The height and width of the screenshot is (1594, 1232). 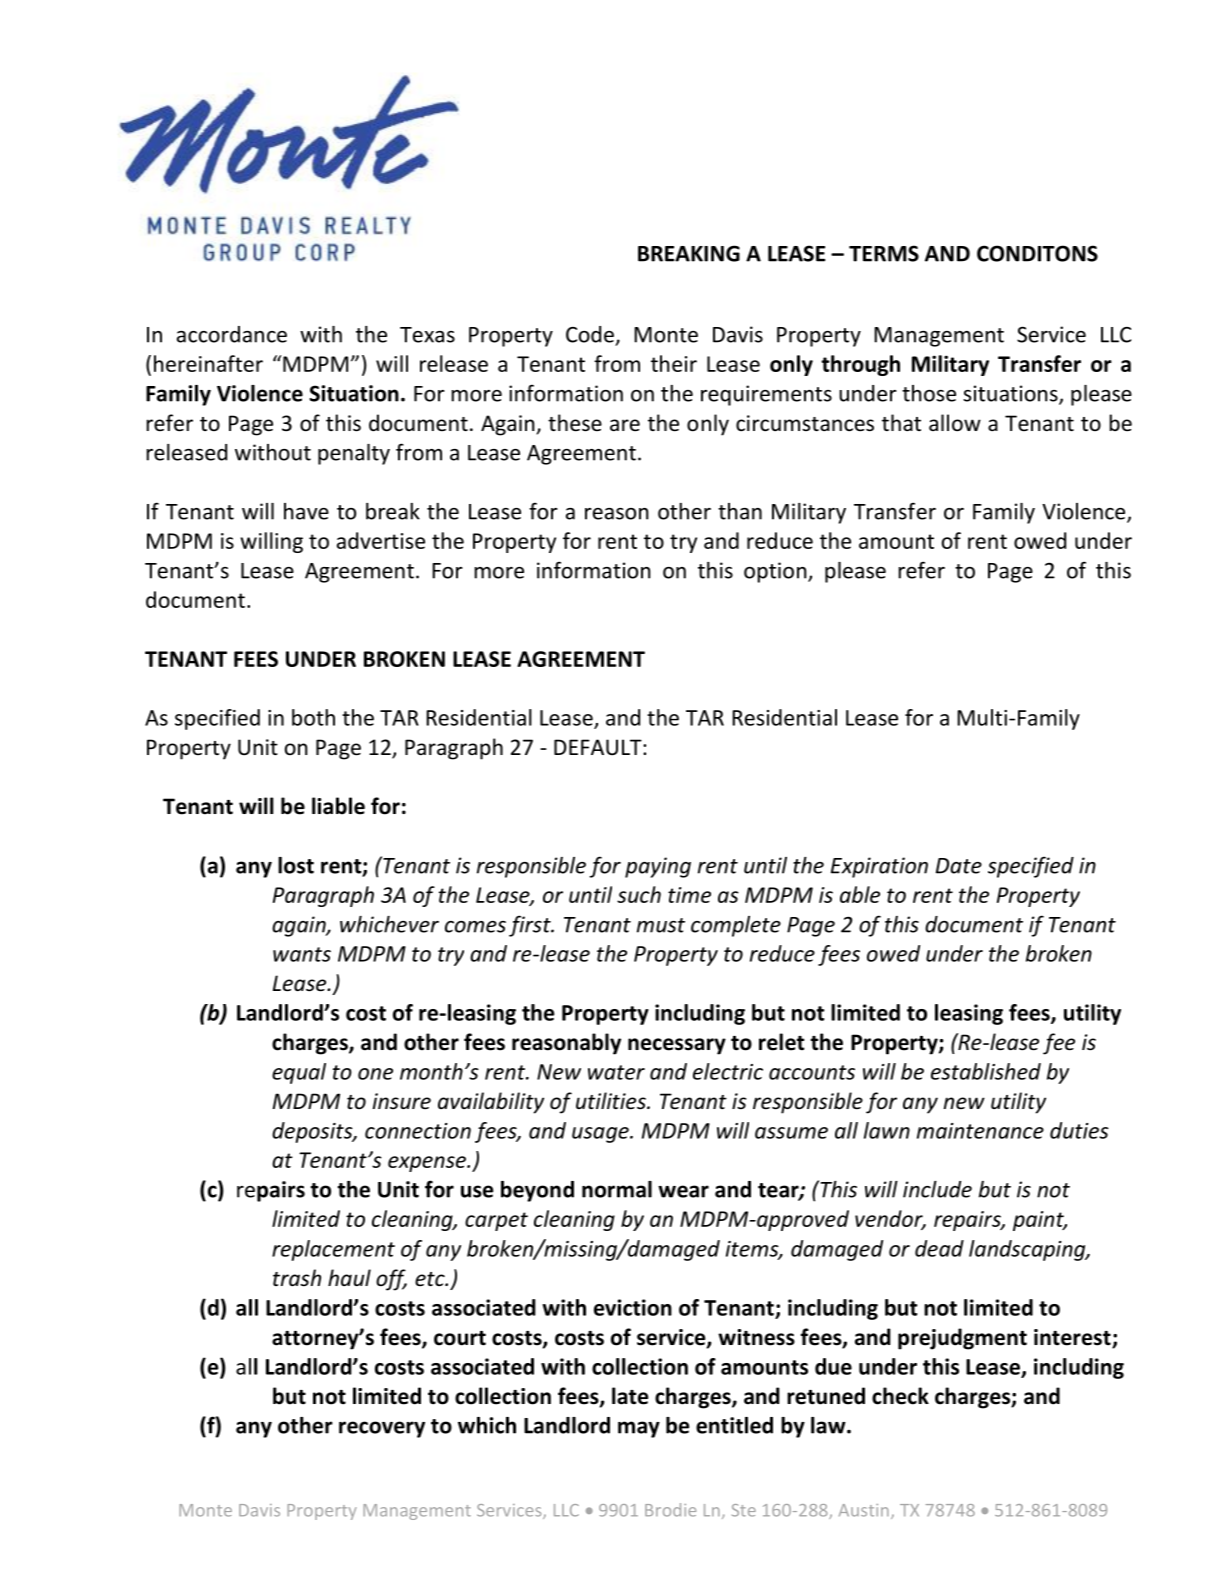 I want to click on replacement, so click(x=333, y=1250).
